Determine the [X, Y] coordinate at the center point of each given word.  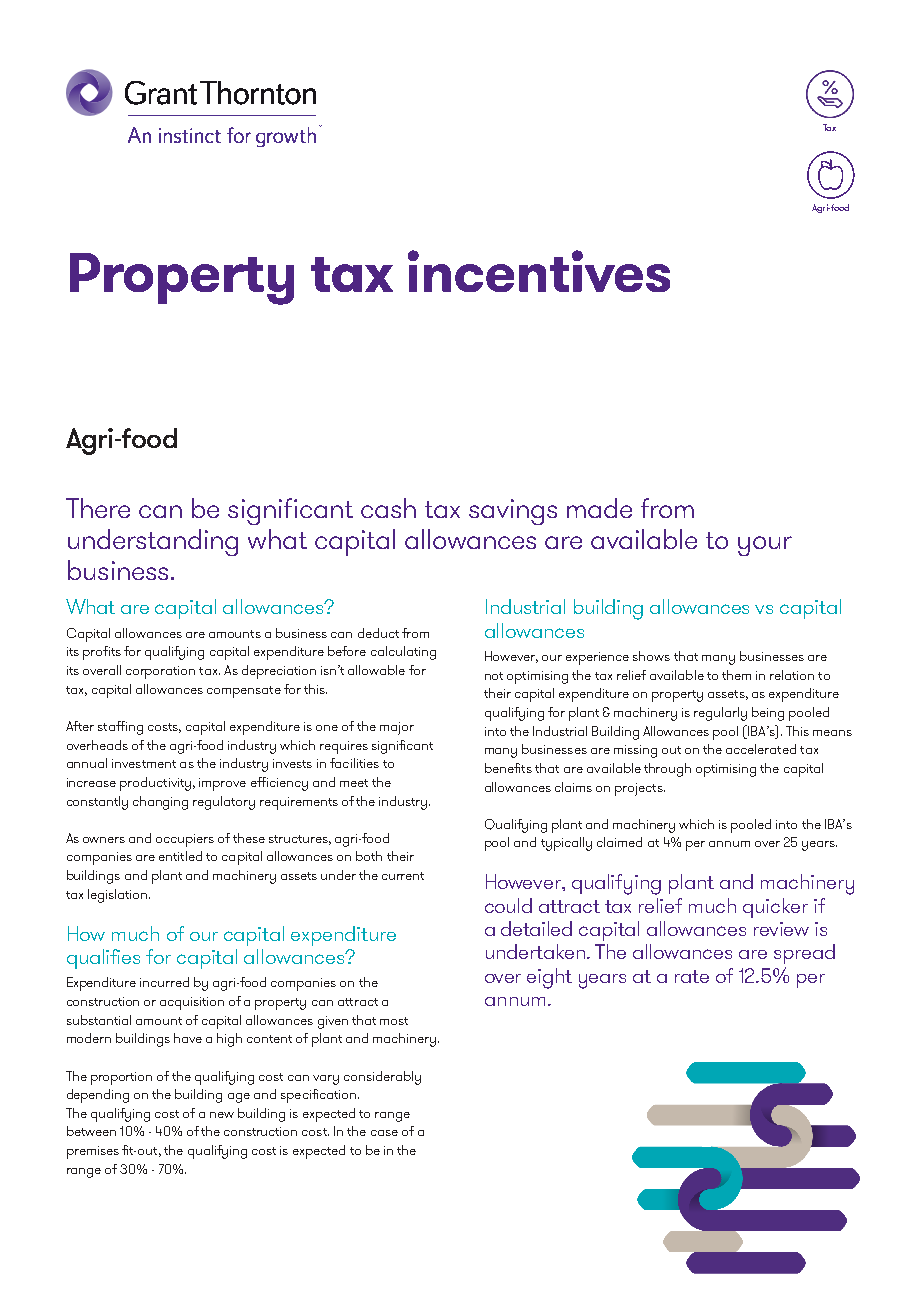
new [222, 1115]
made [599, 508]
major [397, 728]
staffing [120, 728]
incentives [539, 271]
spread [804, 954]
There [98, 508]
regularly [720, 714]
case [384, 1133]
